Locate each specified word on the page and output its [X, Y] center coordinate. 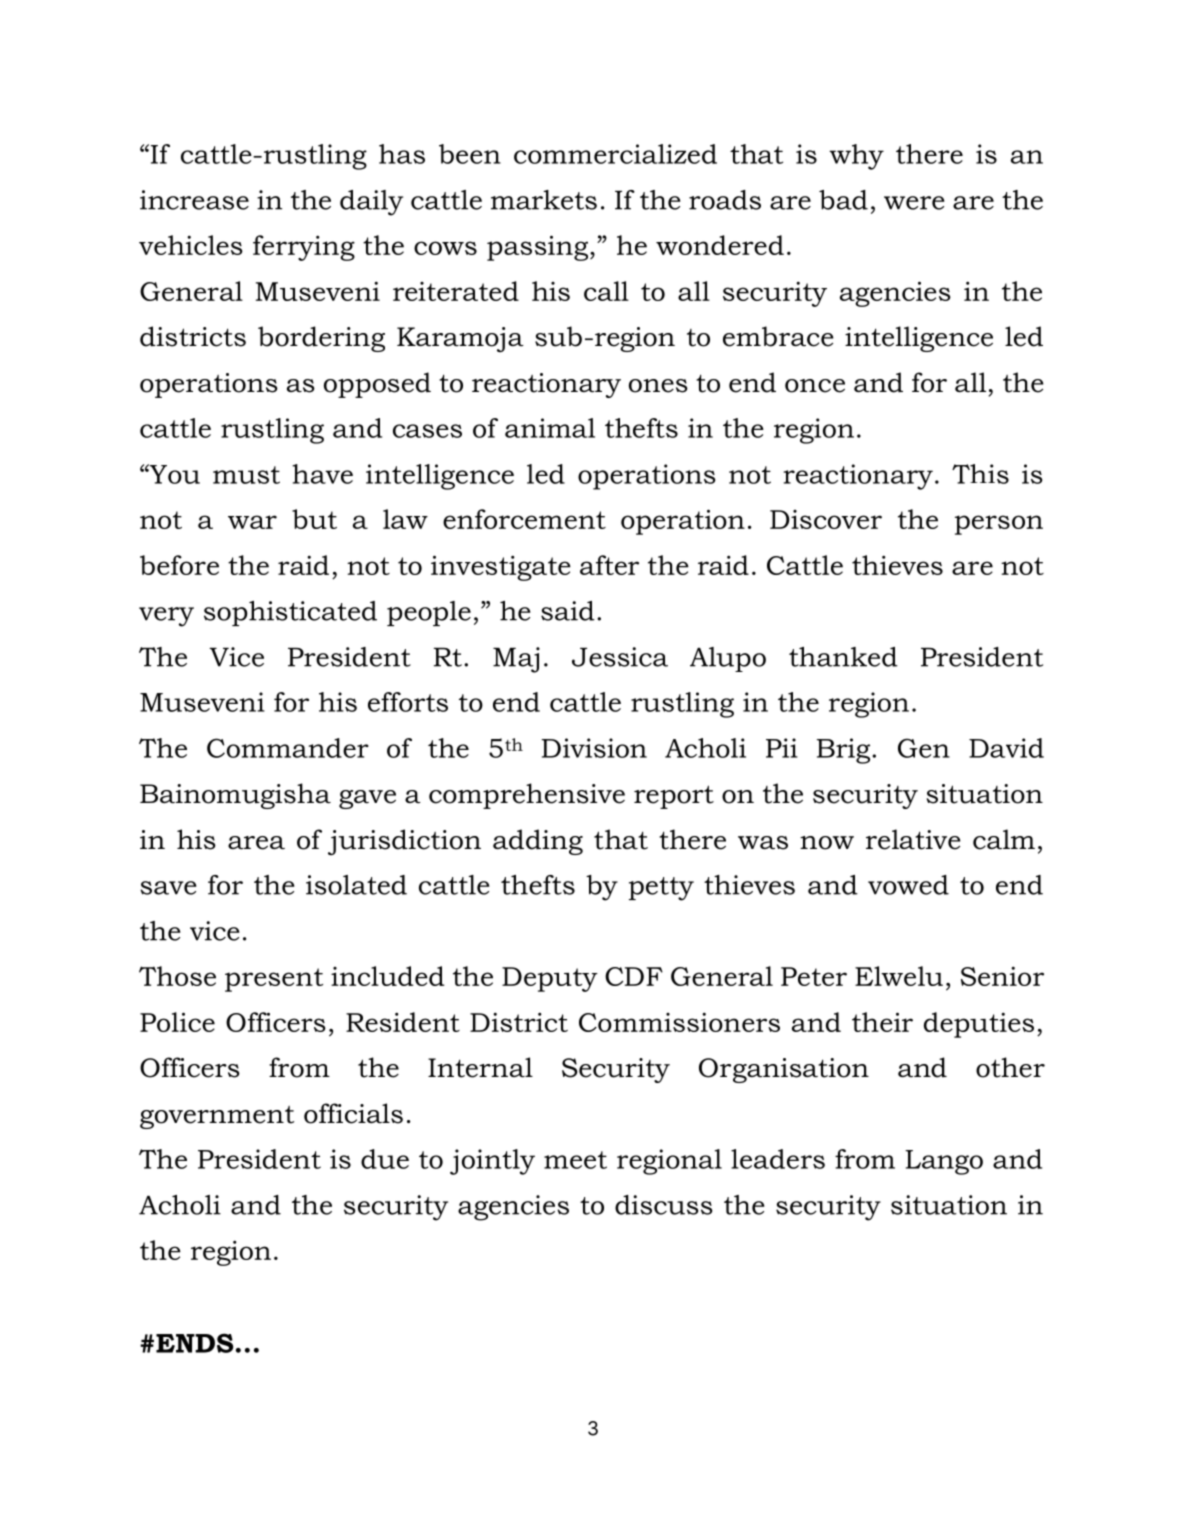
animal [550, 428]
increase [194, 200]
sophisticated [290, 613]
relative [913, 839]
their [882, 1022]
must [246, 475]
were [914, 203]
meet [575, 1160]
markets [544, 200]
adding [538, 842]
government [217, 1117]
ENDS [194, 1343]
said [568, 611]
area [256, 843]
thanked [843, 657]
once [815, 386]
